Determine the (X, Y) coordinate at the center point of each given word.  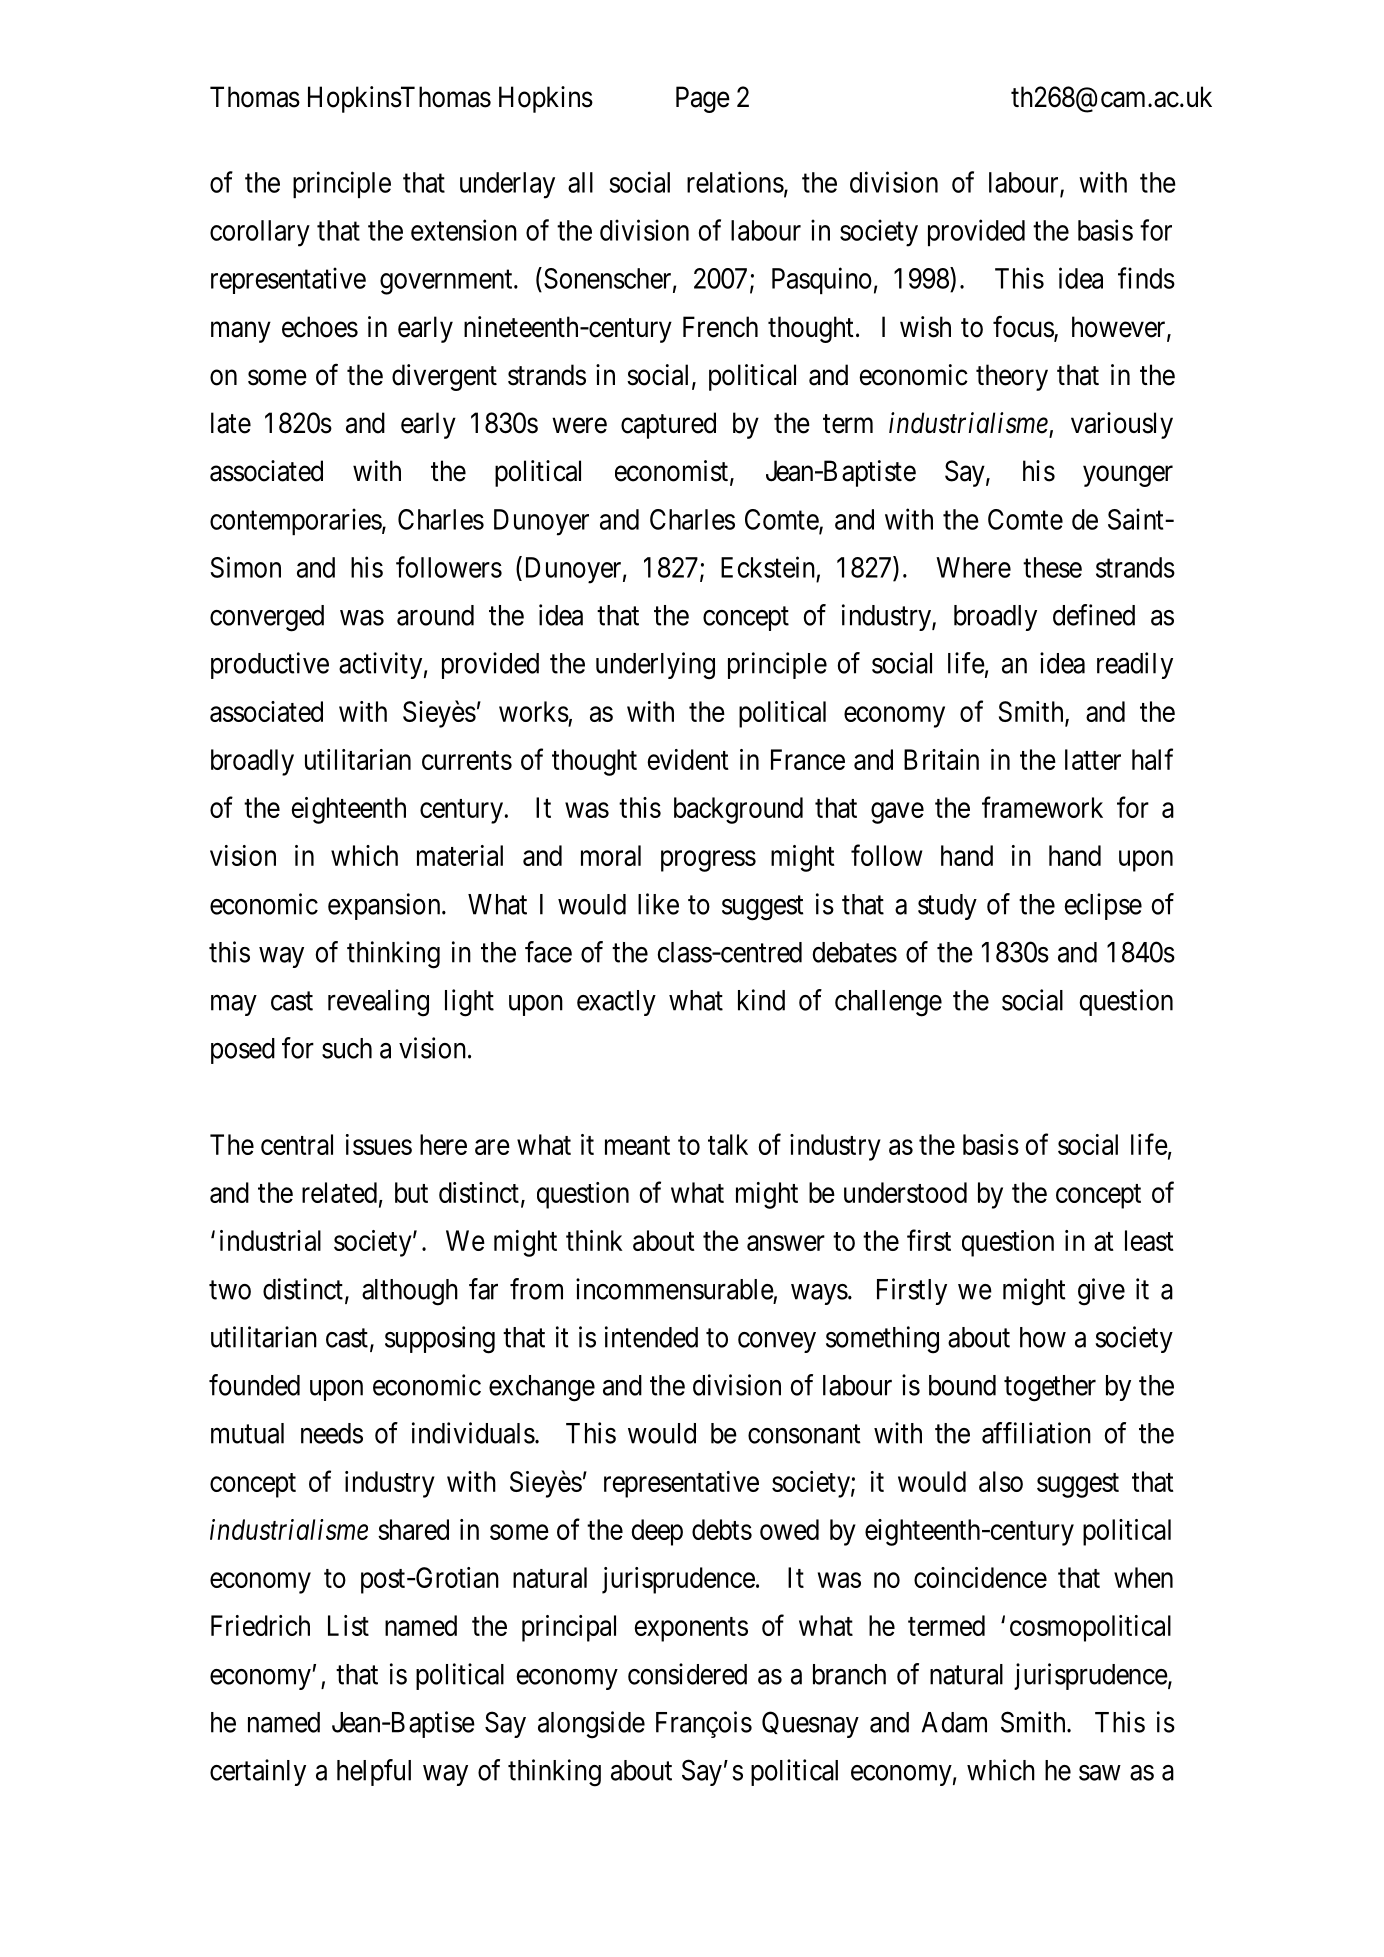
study (947, 907)
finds (1146, 278)
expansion (385, 906)
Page (703, 99)
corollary (260, 233)
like (658, 904)
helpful (374, 1772)
